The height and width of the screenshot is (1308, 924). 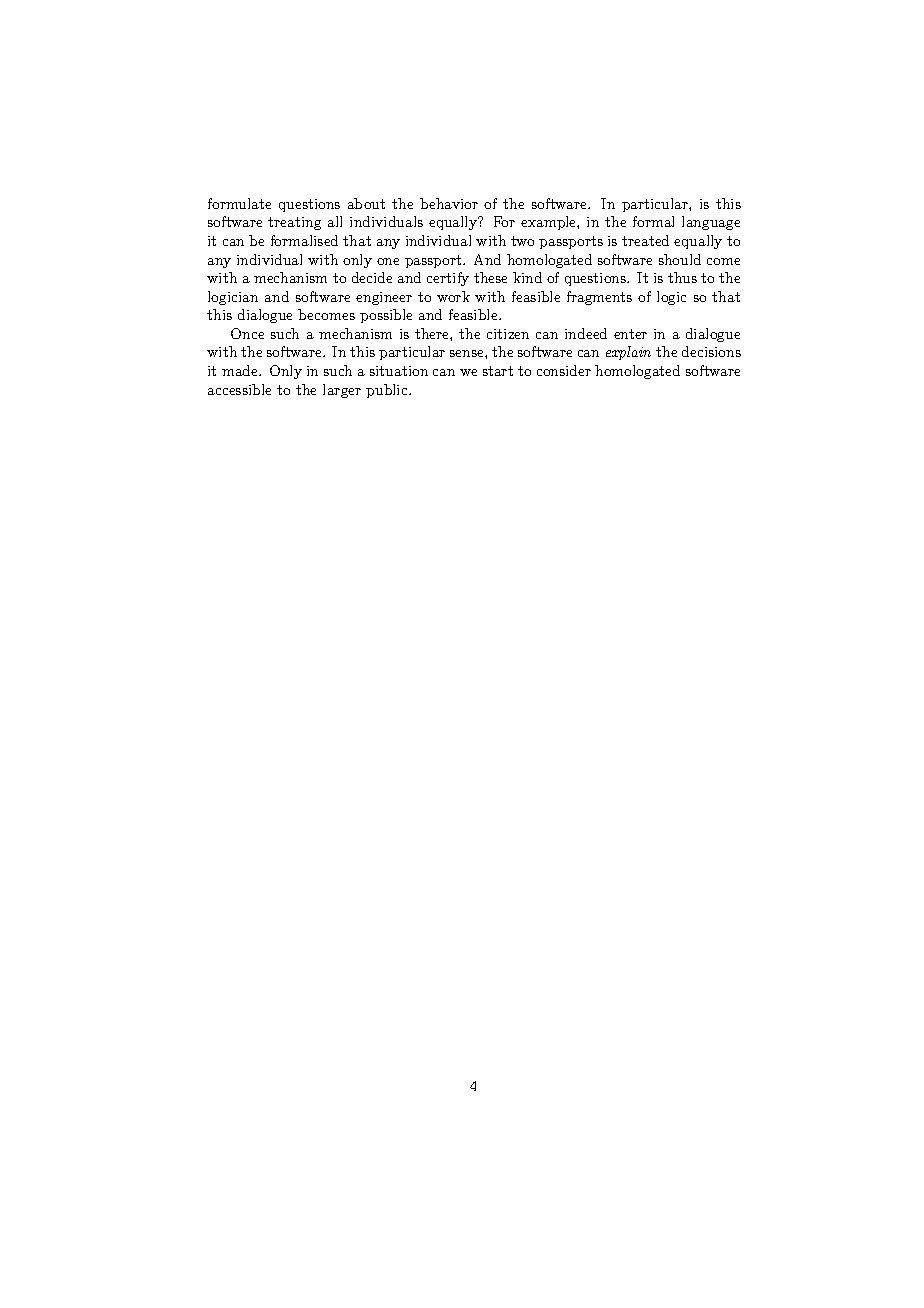 What do you see at coordinates (490, 277) in the screenshot?
I see `these` at bounding box center [490, 277].
